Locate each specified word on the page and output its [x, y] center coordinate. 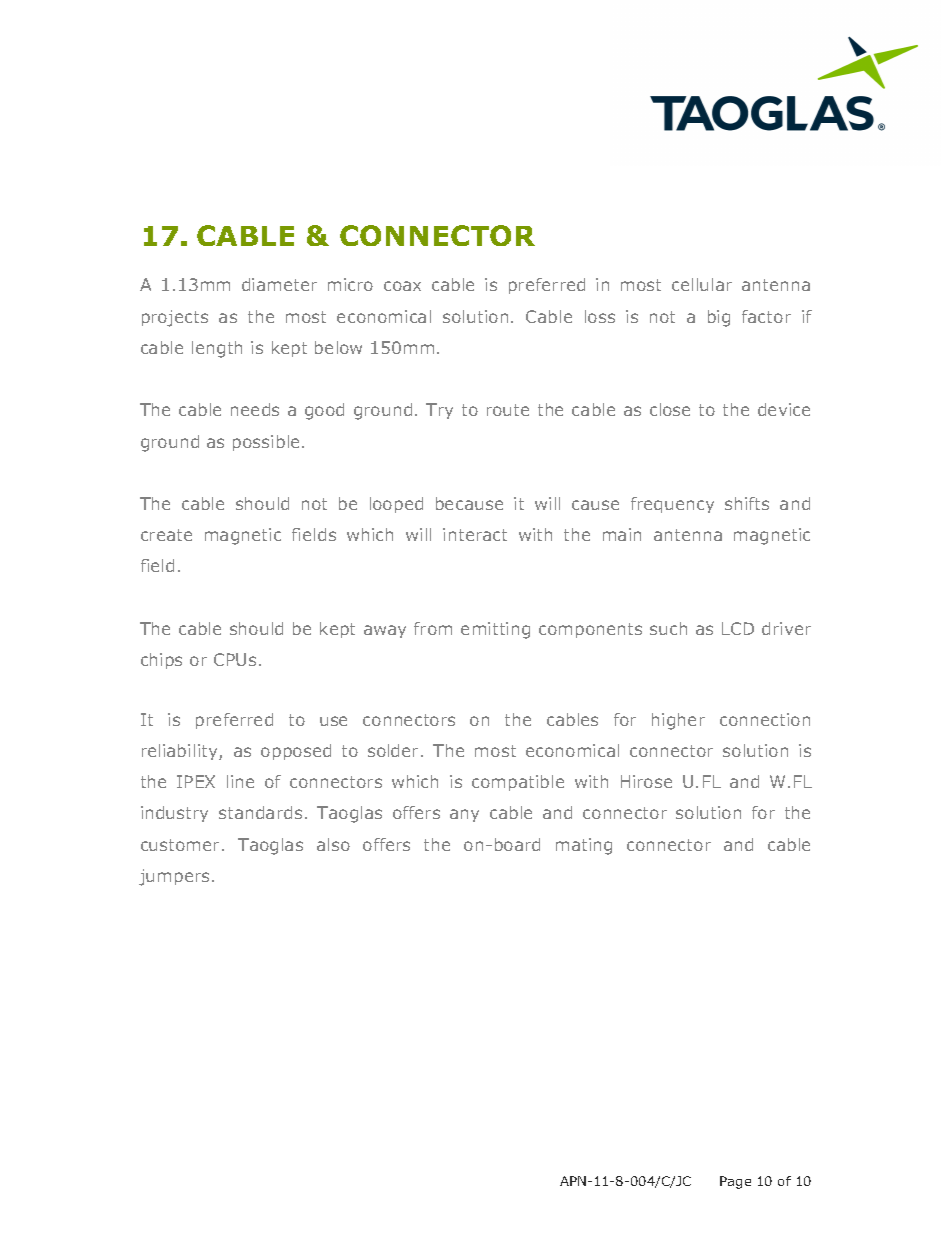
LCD [738, 628]
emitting [495, 630]
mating [584, 846]
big [719, 318]
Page [735, 1182]
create [166, 535]
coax [402, 286]
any [464, 815]
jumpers [174, 877]
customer [182, 845]
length [217, 349]
